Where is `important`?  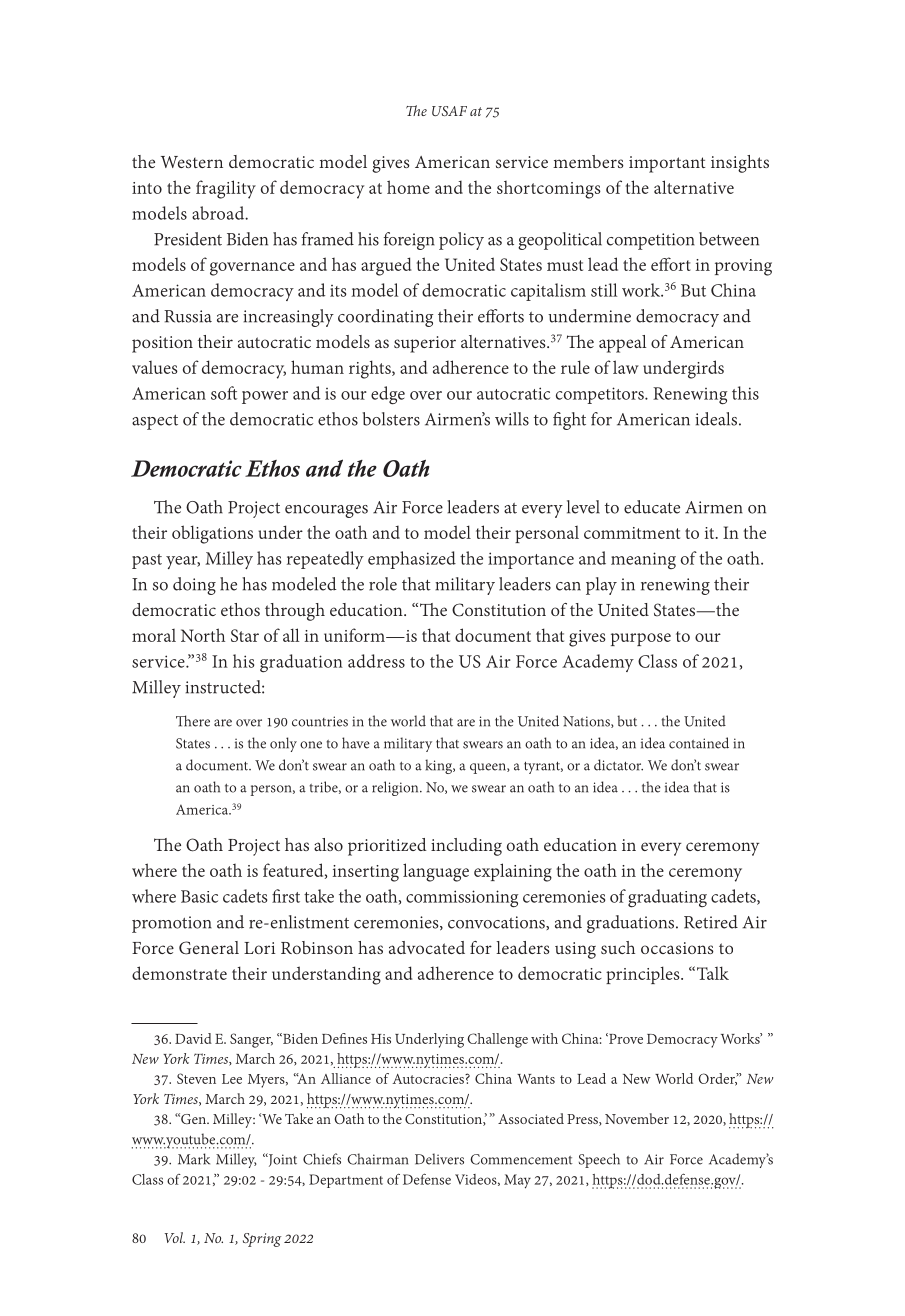
important is located at coordinates (667, 164).
